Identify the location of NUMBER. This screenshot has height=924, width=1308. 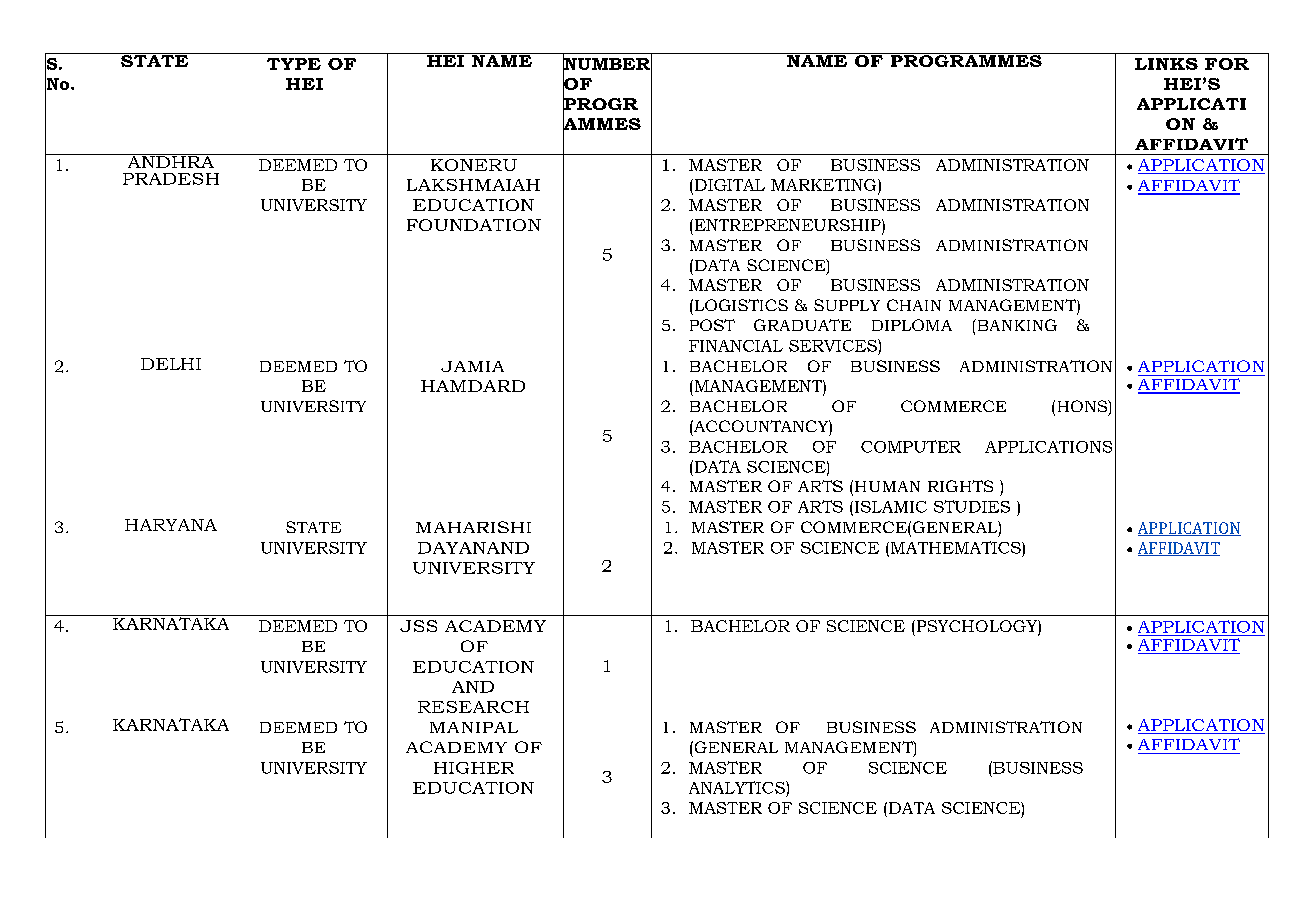
(607, 64).
